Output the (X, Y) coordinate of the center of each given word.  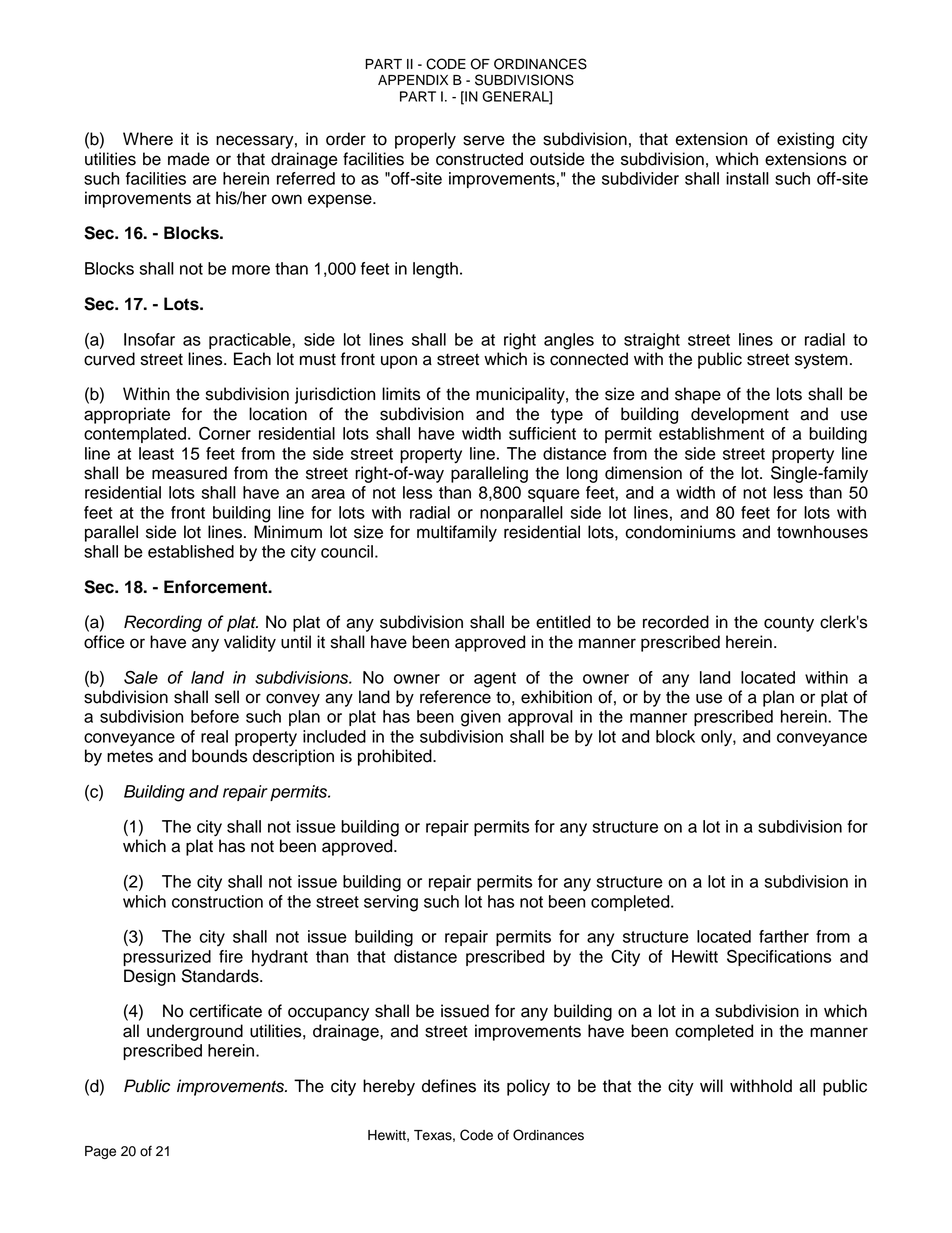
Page (100, 1152)
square (554, 495)
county (789, 624)
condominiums (680, 532)
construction (217, 901)
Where (148, 139)
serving (391, 903)
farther (784, 936)
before (215, 716)
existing (805, 140)
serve (484, 140)
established (191, 551)
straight (652, 341)
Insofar (149, 339)
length (435, 270)
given (481, 718)
